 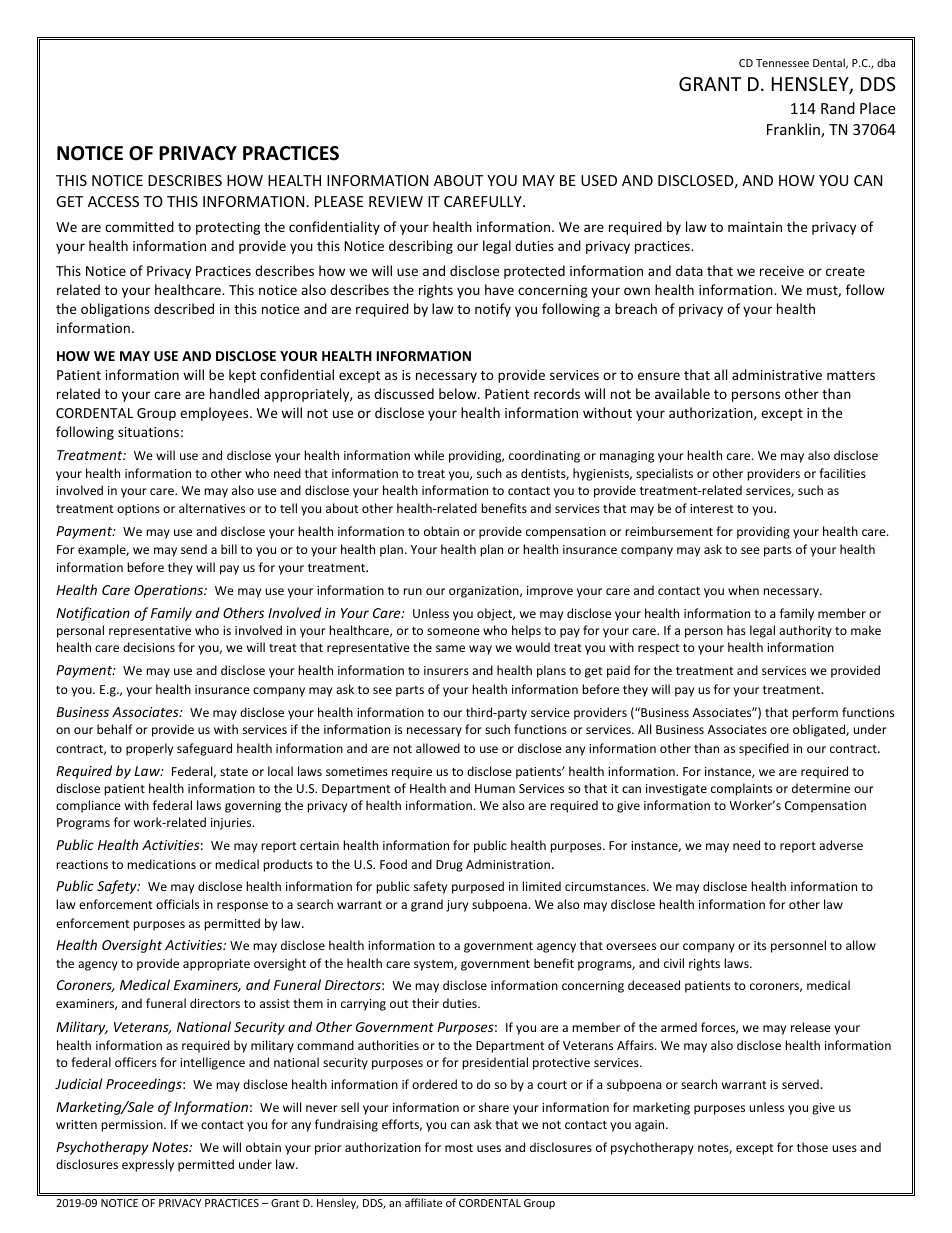 I want to click on expressly, so click(x=148, y=1165).
